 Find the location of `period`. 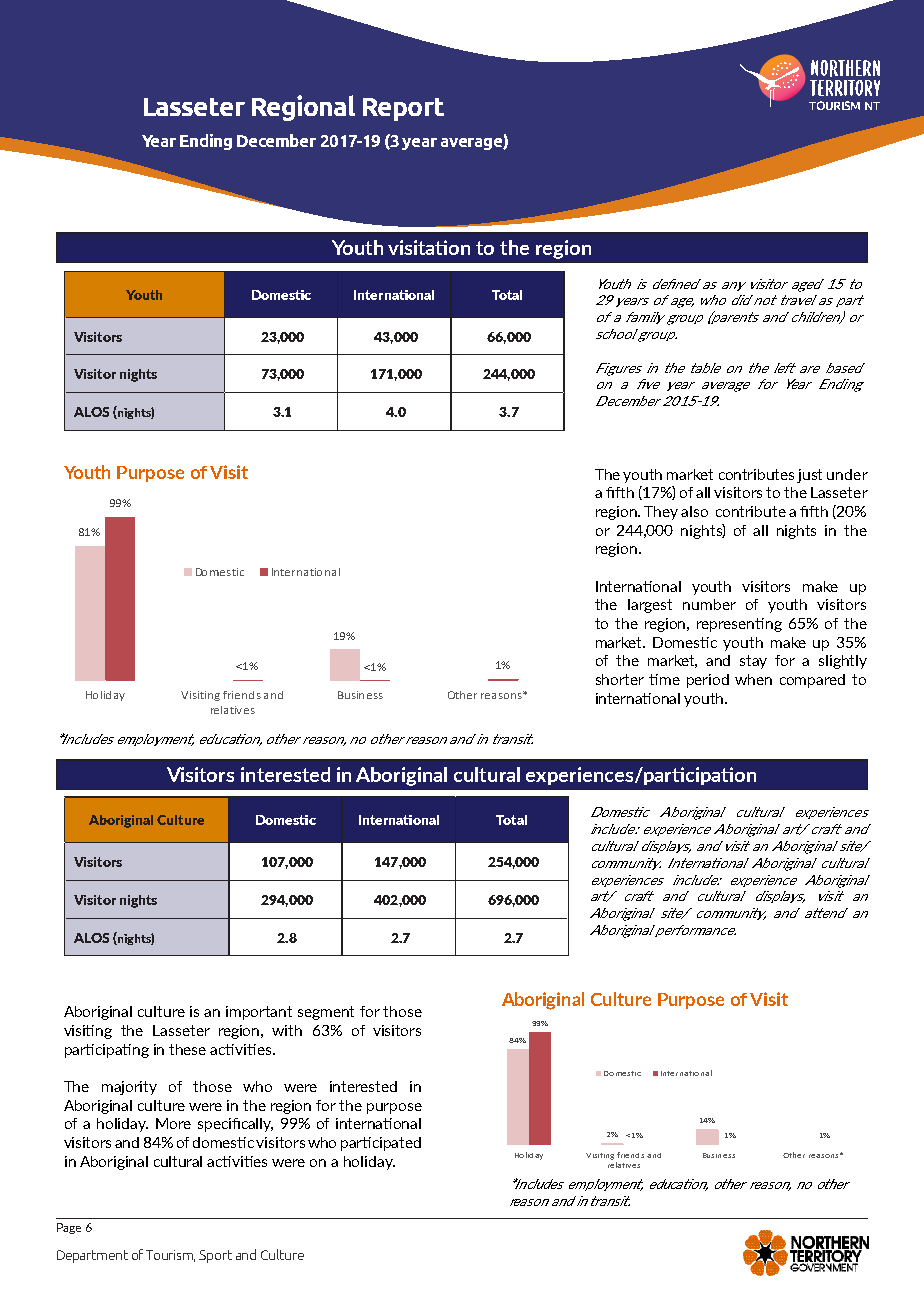

period is located at coordinates (708, 681).
